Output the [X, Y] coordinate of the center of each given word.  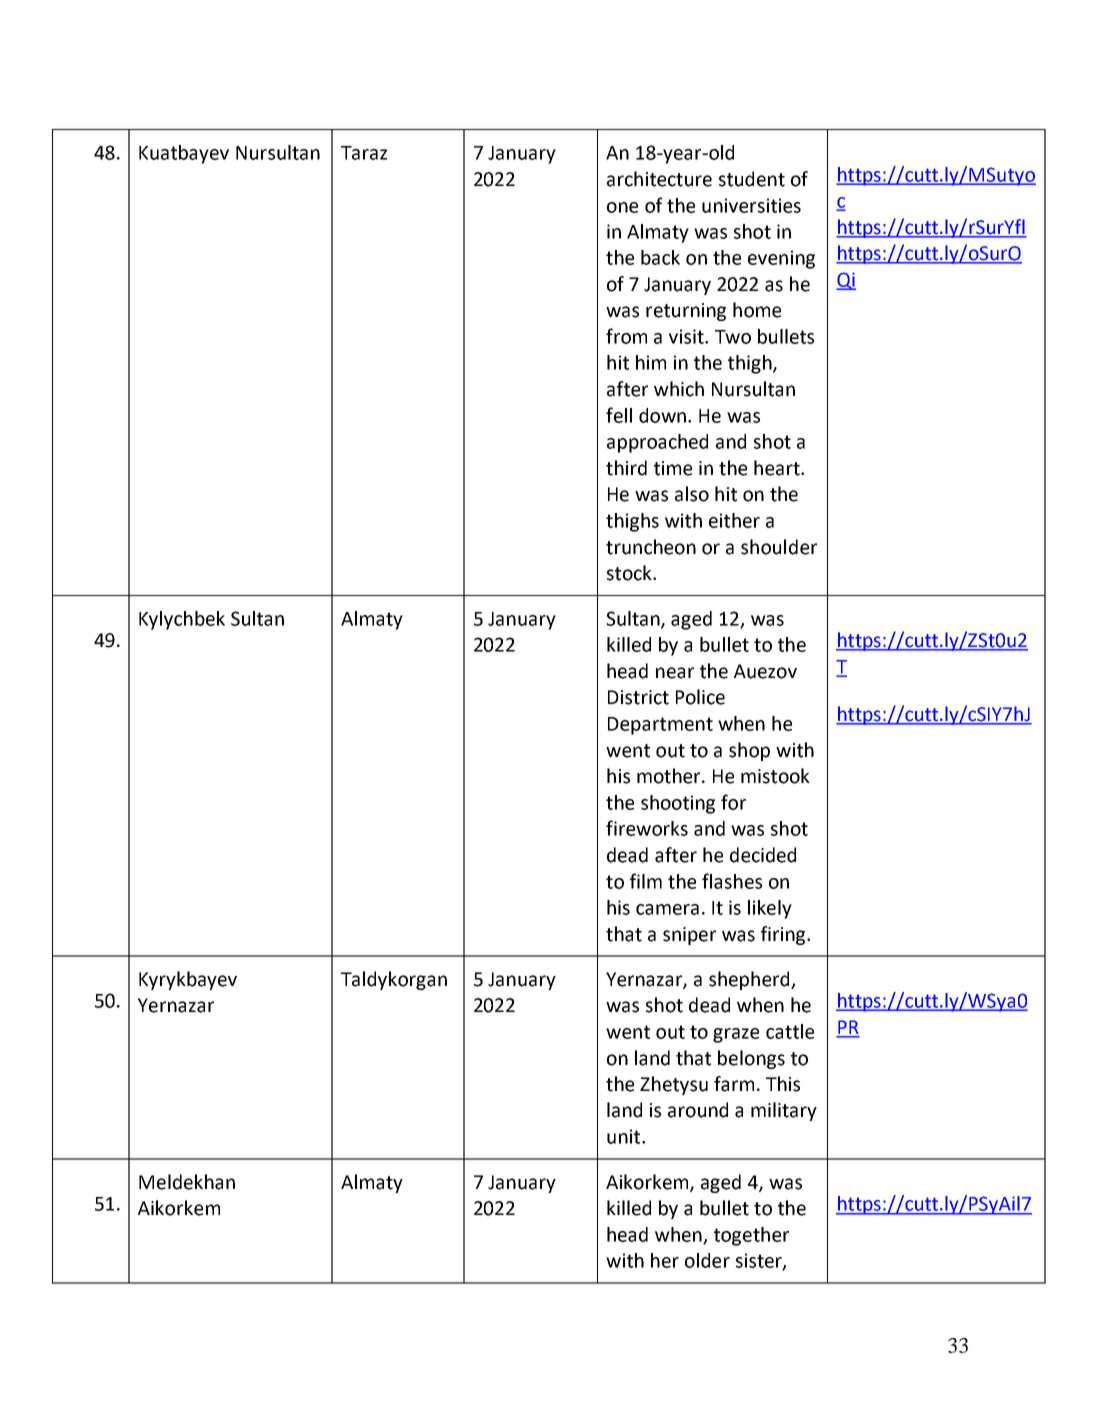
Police [700, 697]
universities [751, 205]
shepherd [750, 980]
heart [778, 468]
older [707, 1260]
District [638, 697]
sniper [689, 936]
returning [686, 312]
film [646, 881]
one [622, 207]
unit [625, 1136]
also [692, 494]
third [626, 468]
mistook [775, 776]
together [751, 1236]
